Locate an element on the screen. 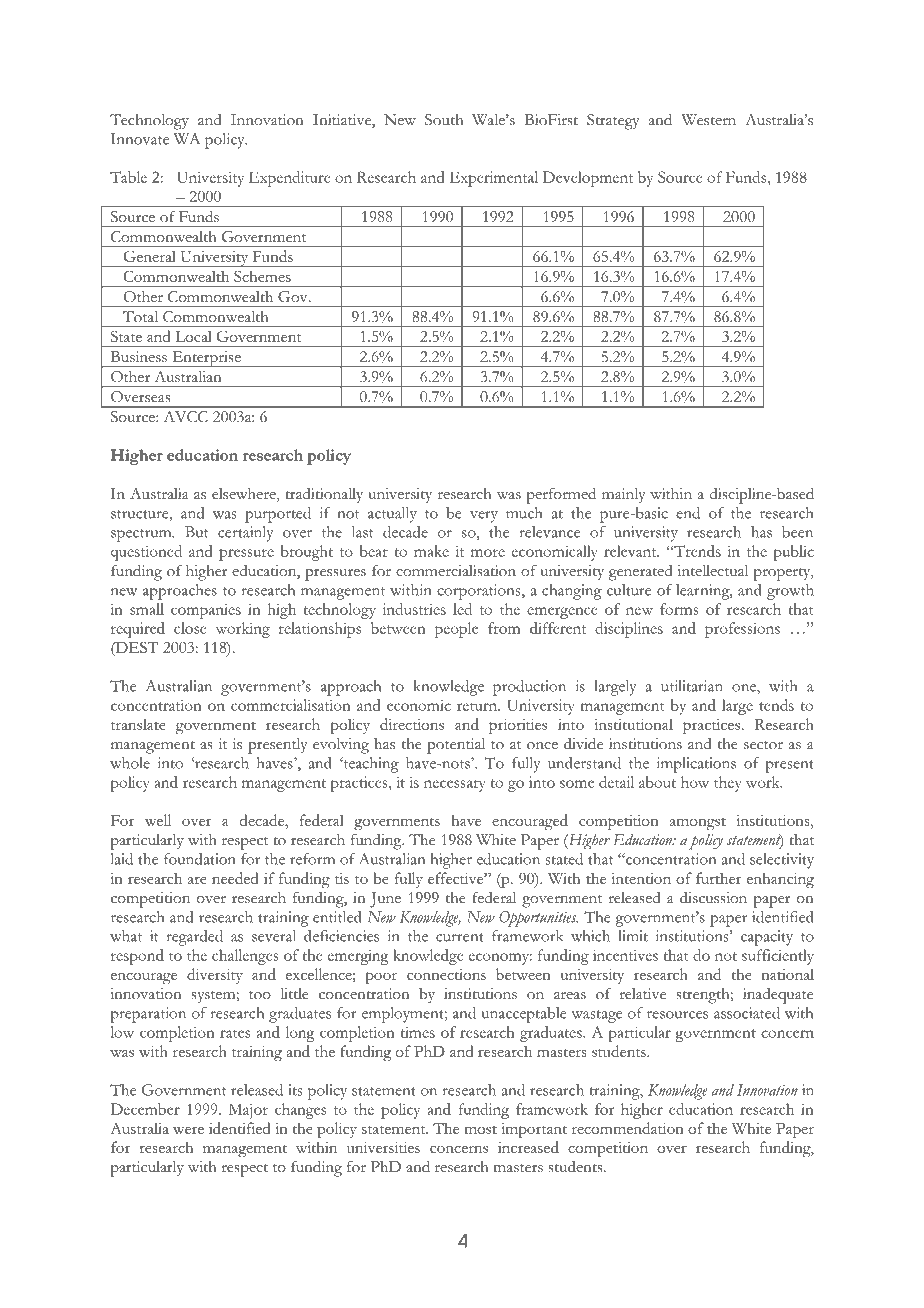 This screenshot has height=1308, width=924. were is located at coordinates (188, 1130).
